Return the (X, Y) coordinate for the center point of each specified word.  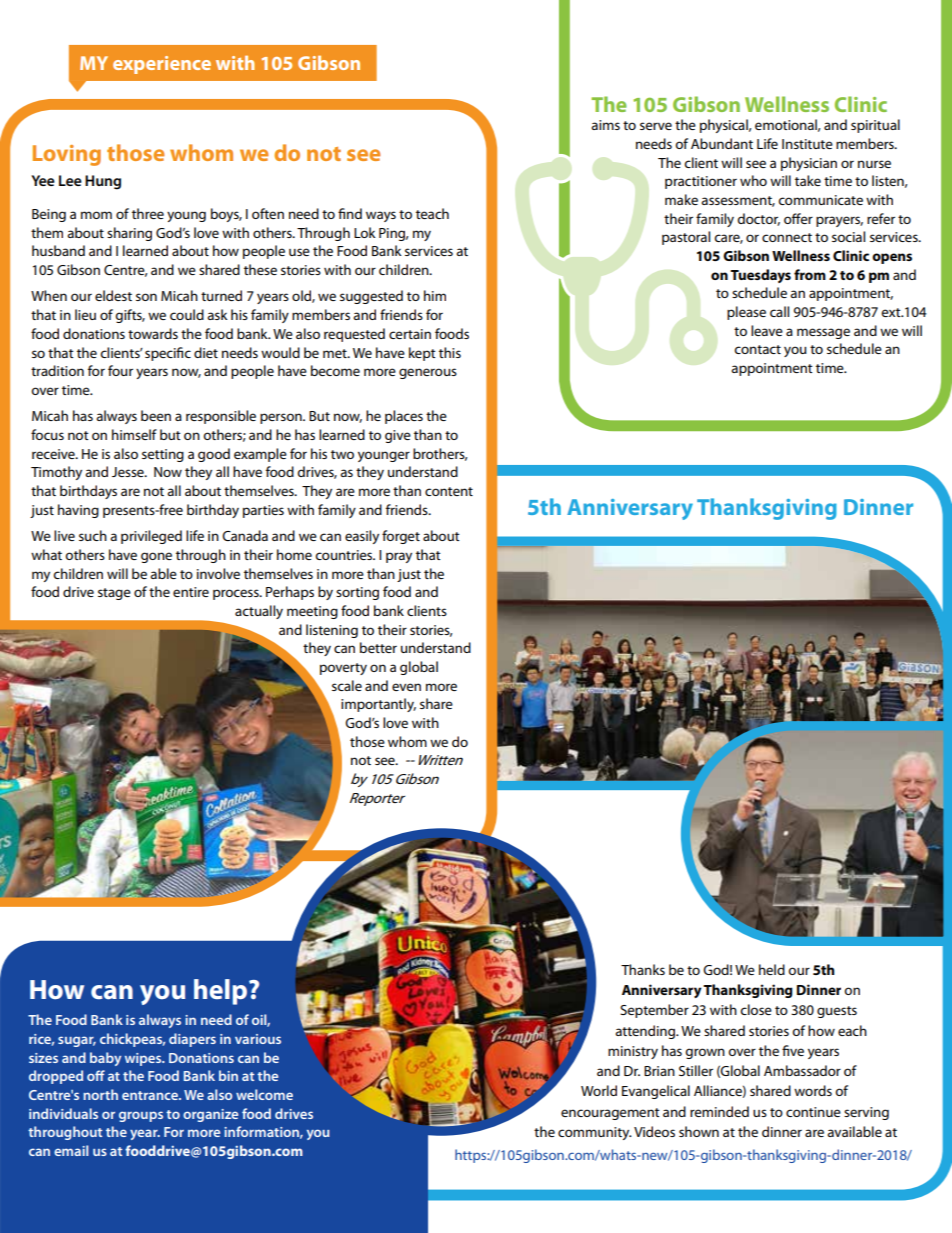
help (220, 992)
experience (162, 65)
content (449, 491)
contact (757, 349)
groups (141, 1116)
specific (168, 354)
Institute (807, 144)
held (772, 969)
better (378, 647)
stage (114, 594)
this (450, 352)
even (406, 687)
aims (605, 125)
